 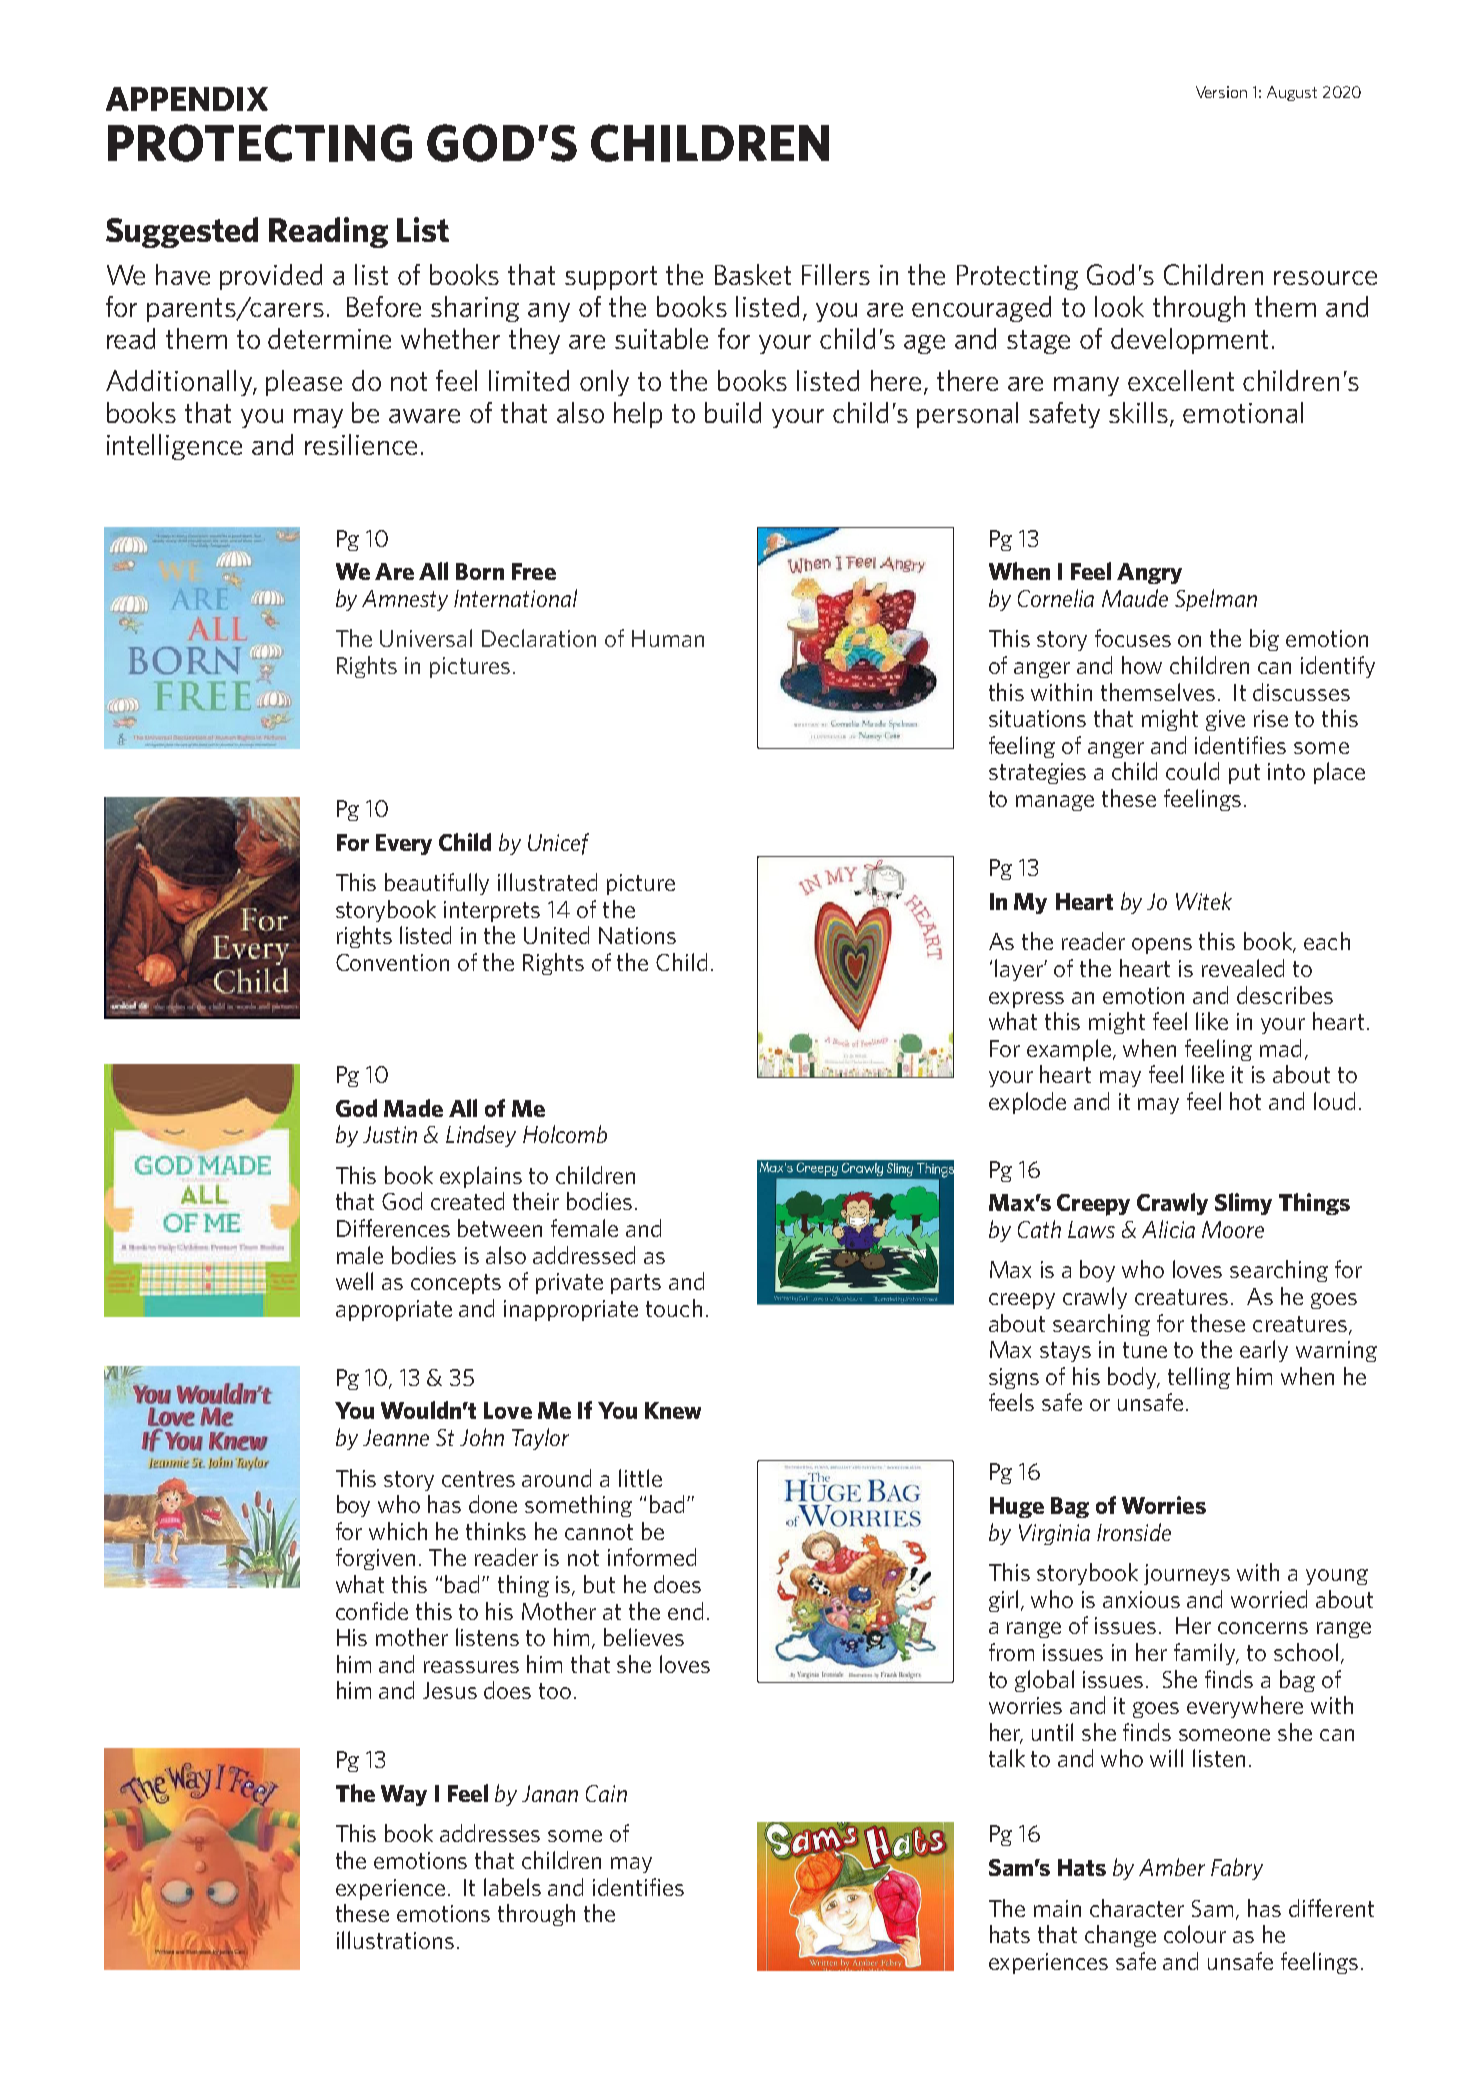 I want to click on Amber, so click(x=1172, y=1867).
